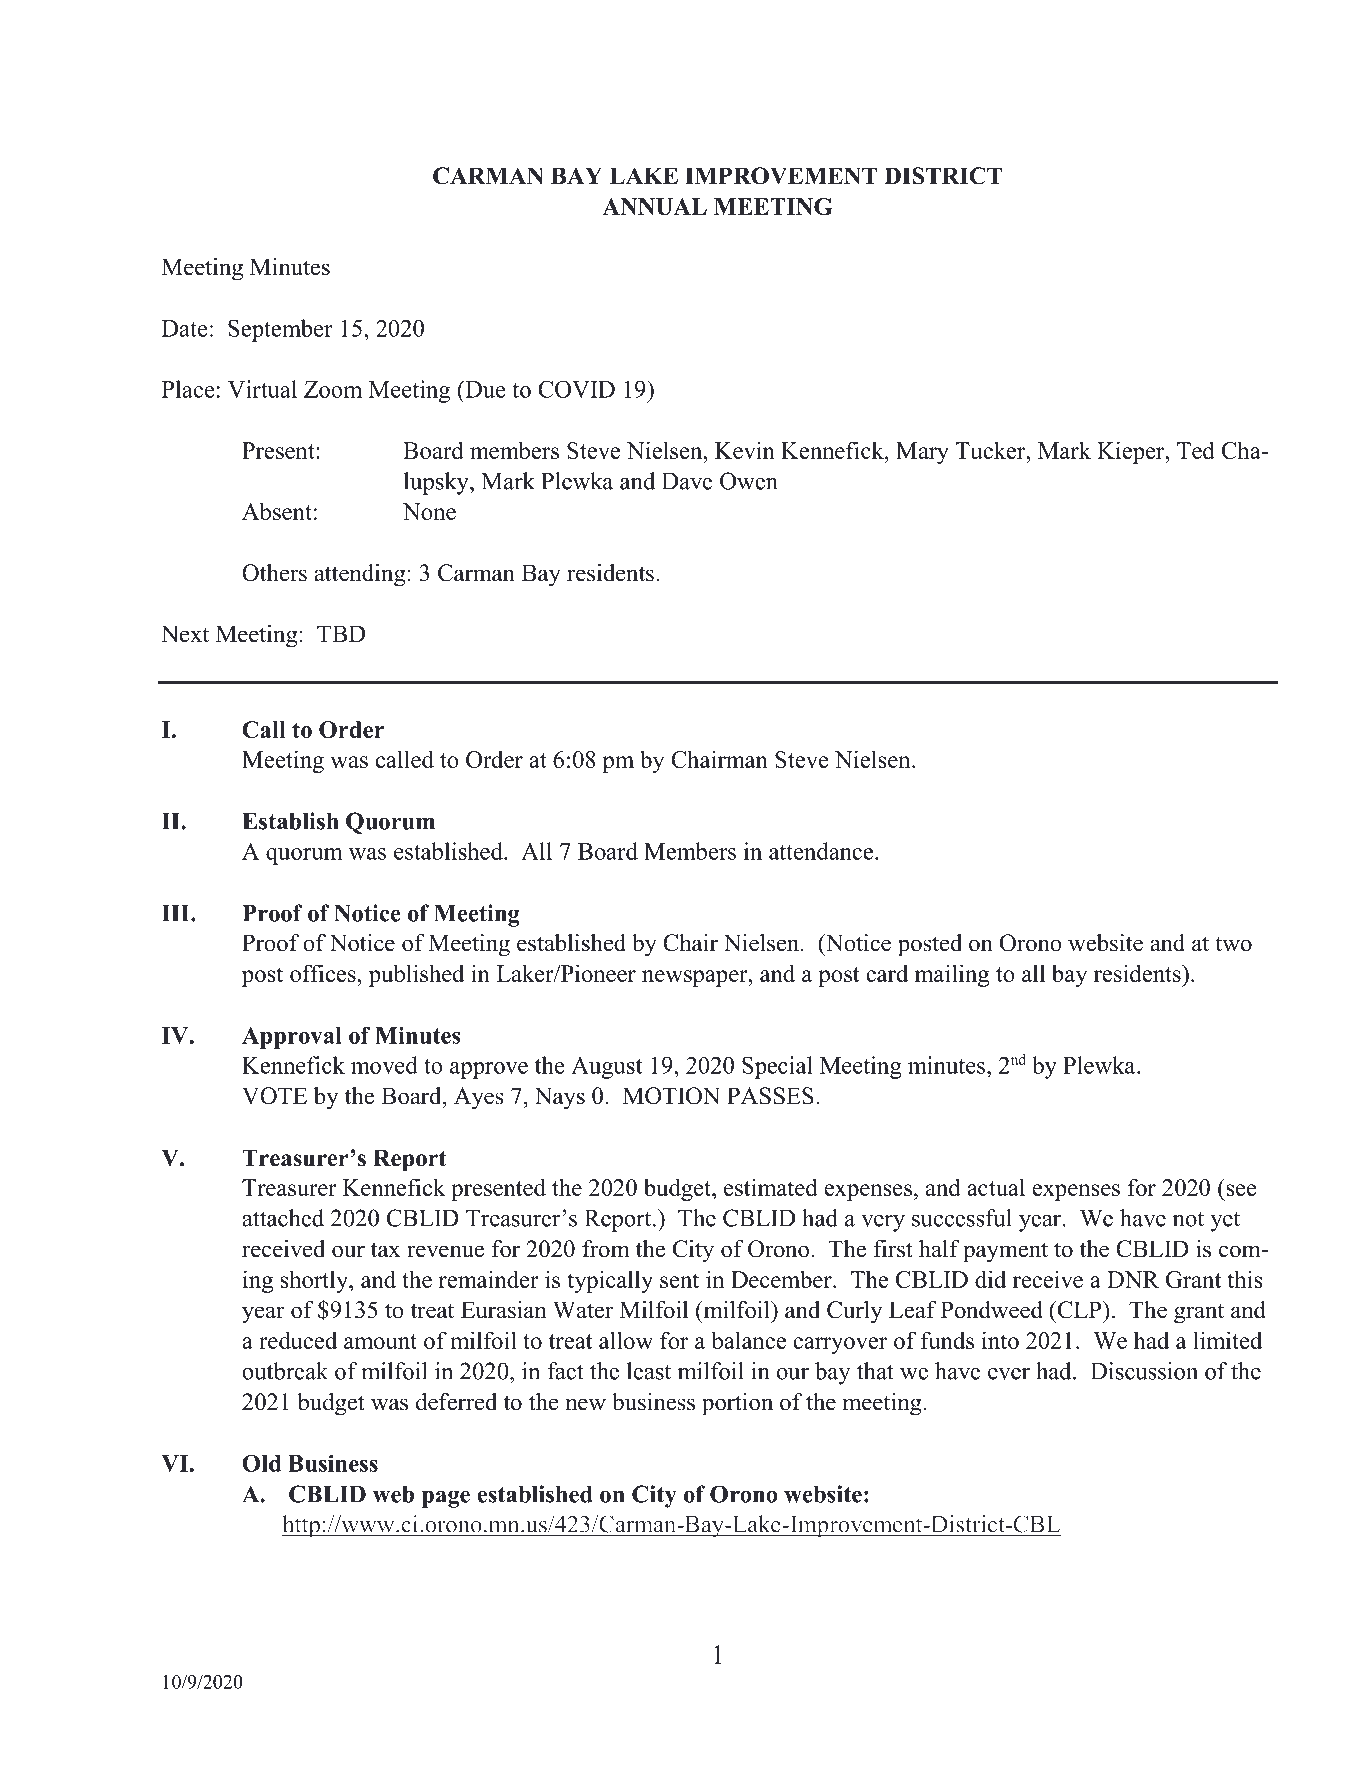 This screenshot has width=1371, height=1774. Describe the element at coordinates (991, 450) in the screenshot. I see `Tucker` at that location.
